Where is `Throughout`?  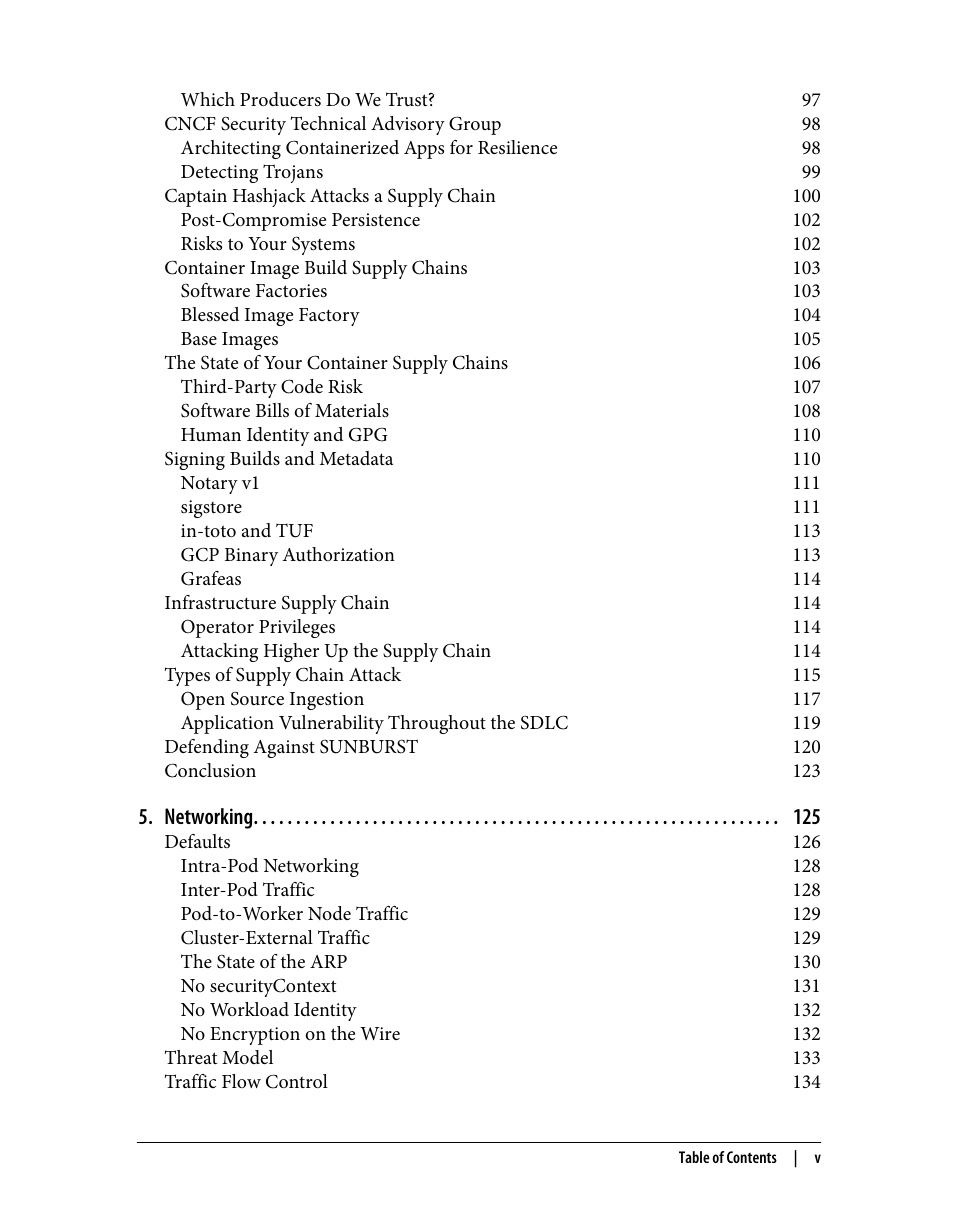
Throughout is located at coordinates (437, 724).
